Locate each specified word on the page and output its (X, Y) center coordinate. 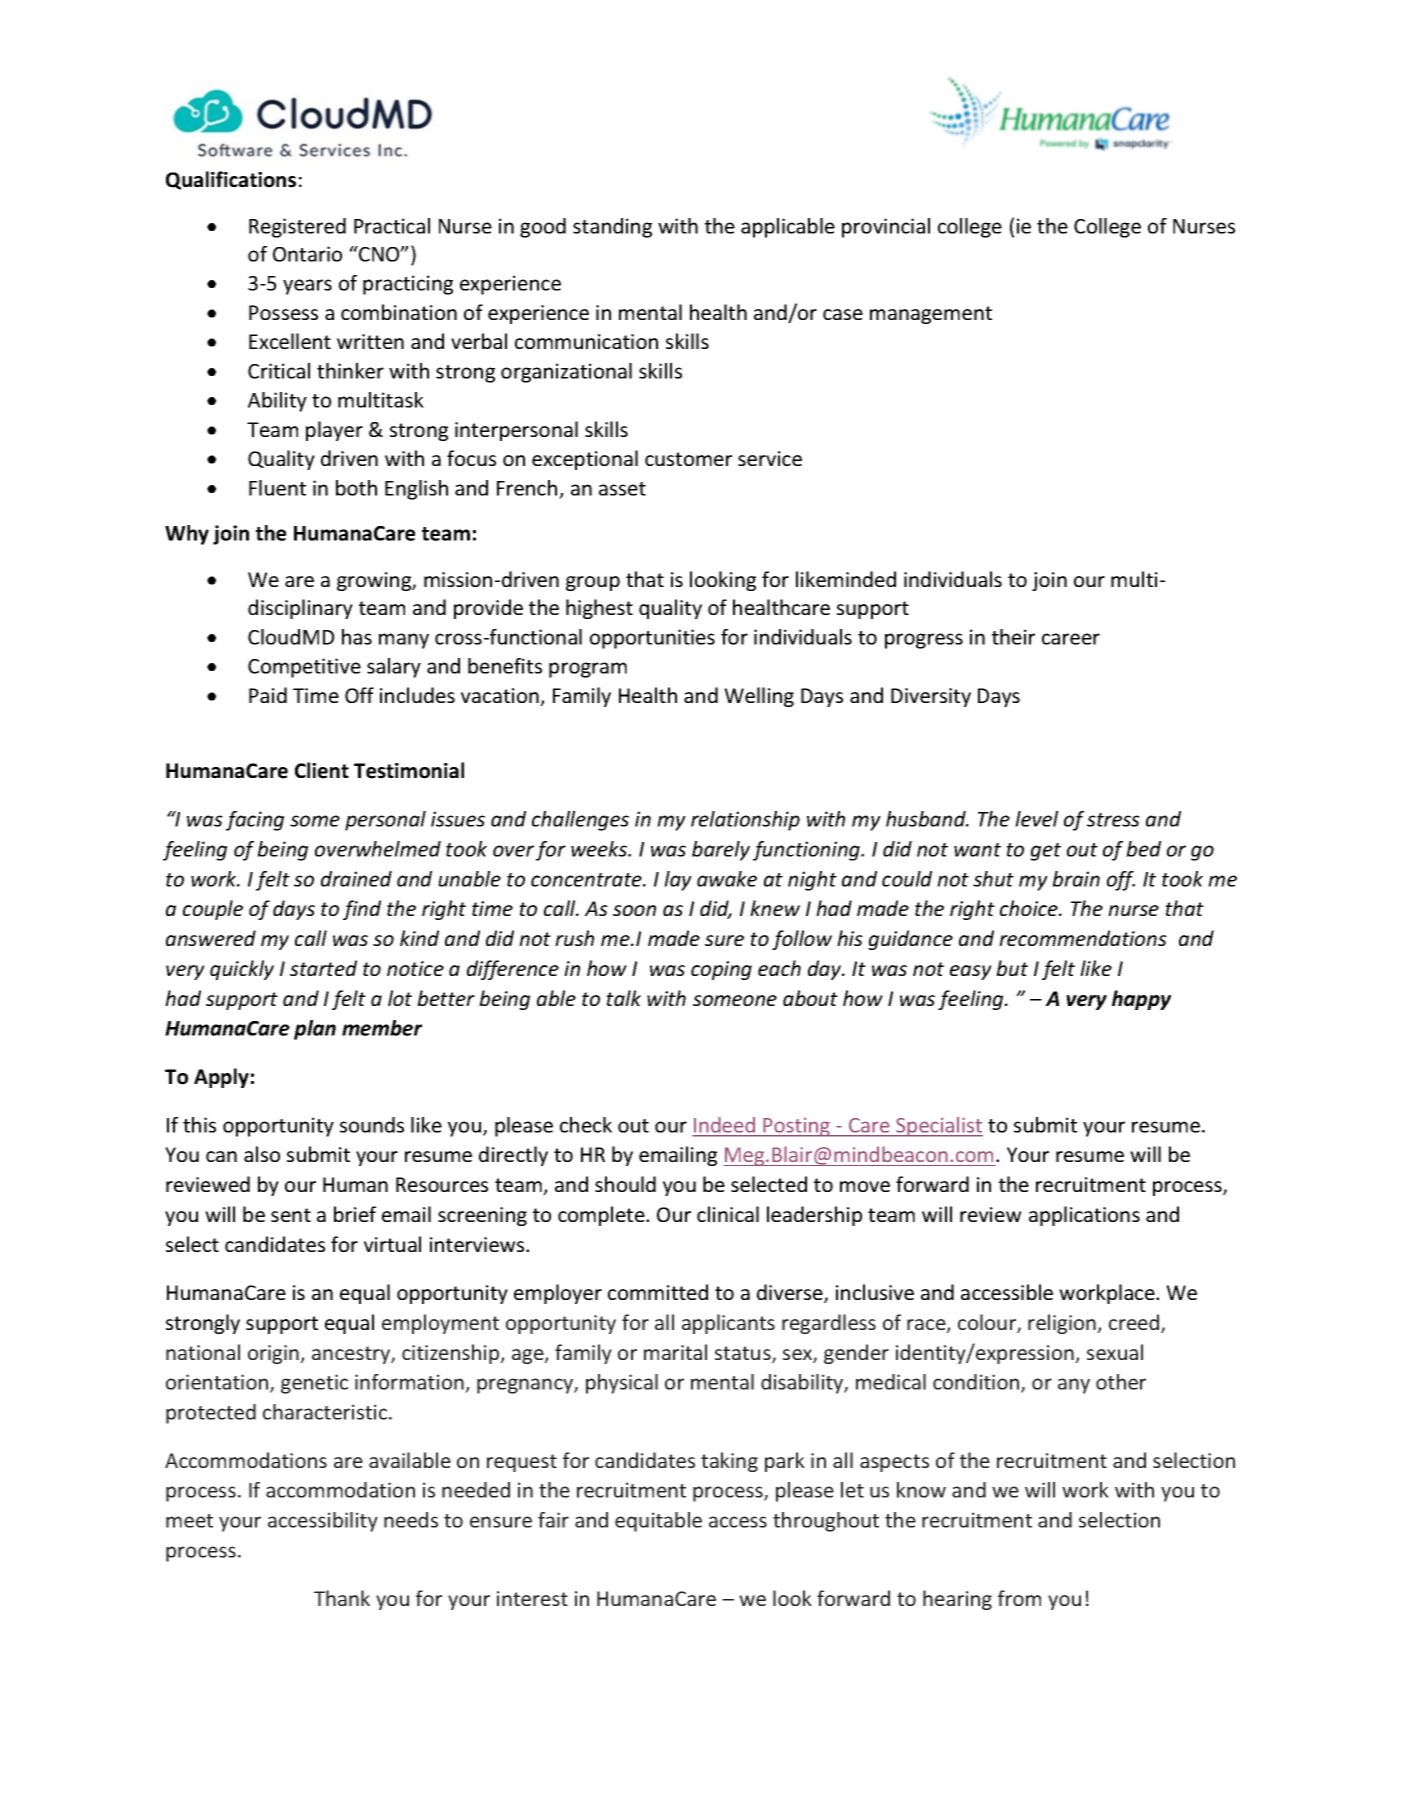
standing (612, 228)
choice (1030, 908)
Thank (342, 1598)
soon (634, 910)
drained (356, 879)
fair (553, 1520)
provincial (886, 228)
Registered (297, 228)
